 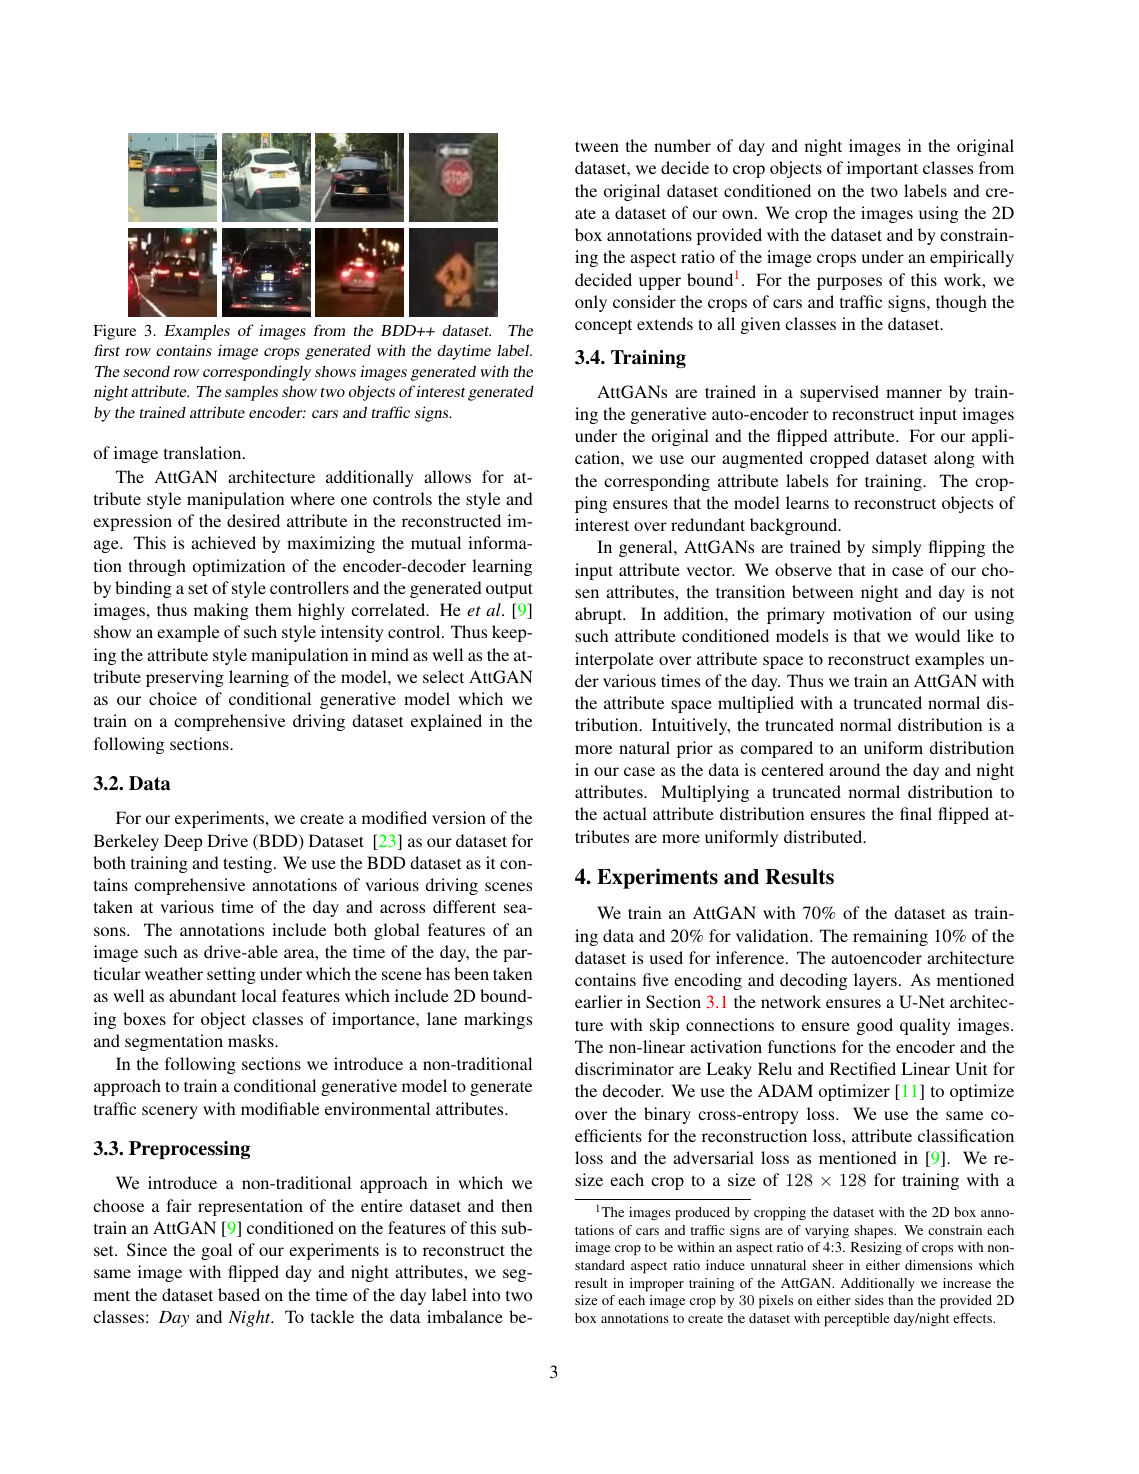 I want to click on into, so click(x=486, y=1294).
